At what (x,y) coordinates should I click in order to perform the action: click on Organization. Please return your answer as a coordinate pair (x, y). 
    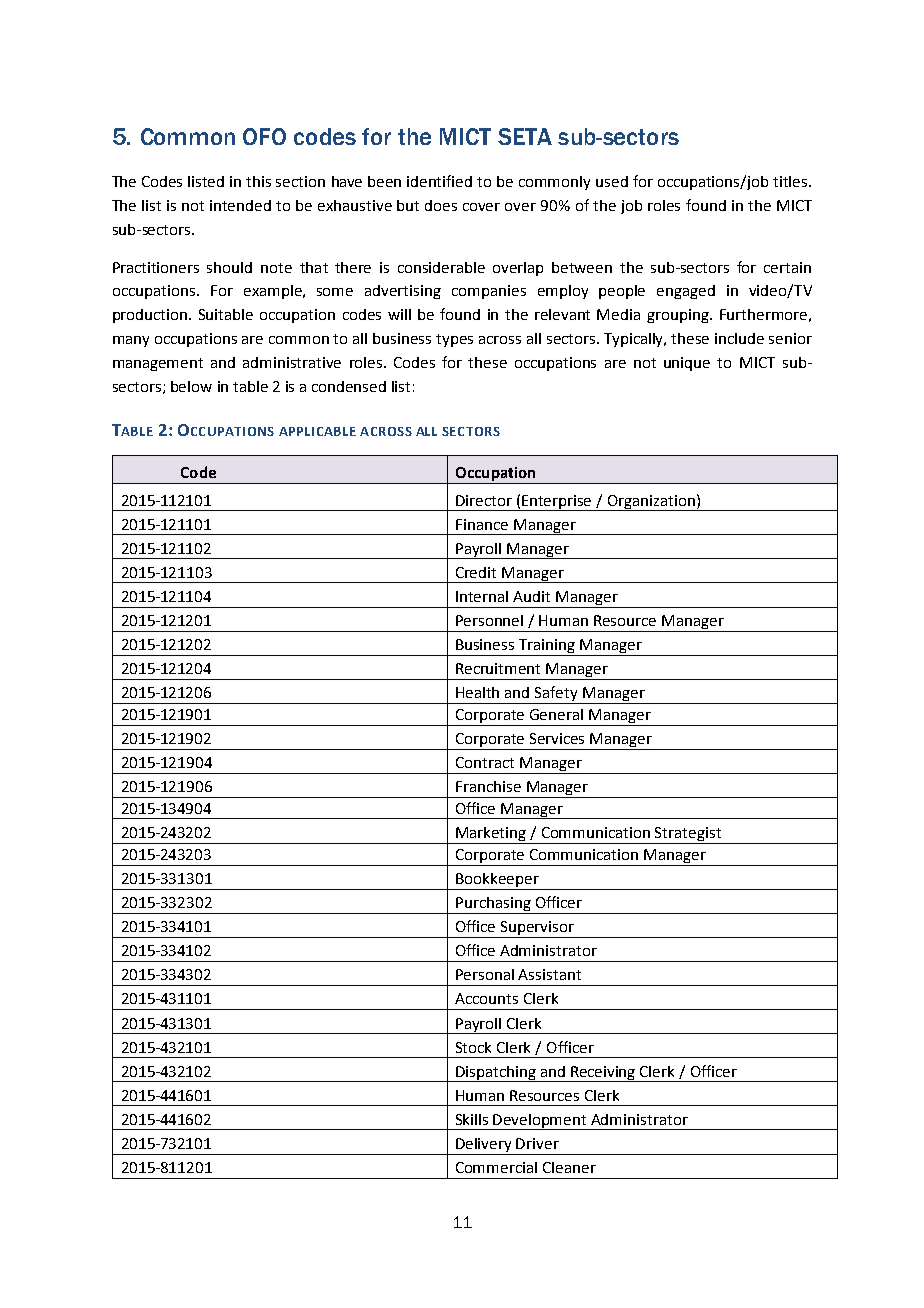
    Looking at the image, I should click on (651, 503).
